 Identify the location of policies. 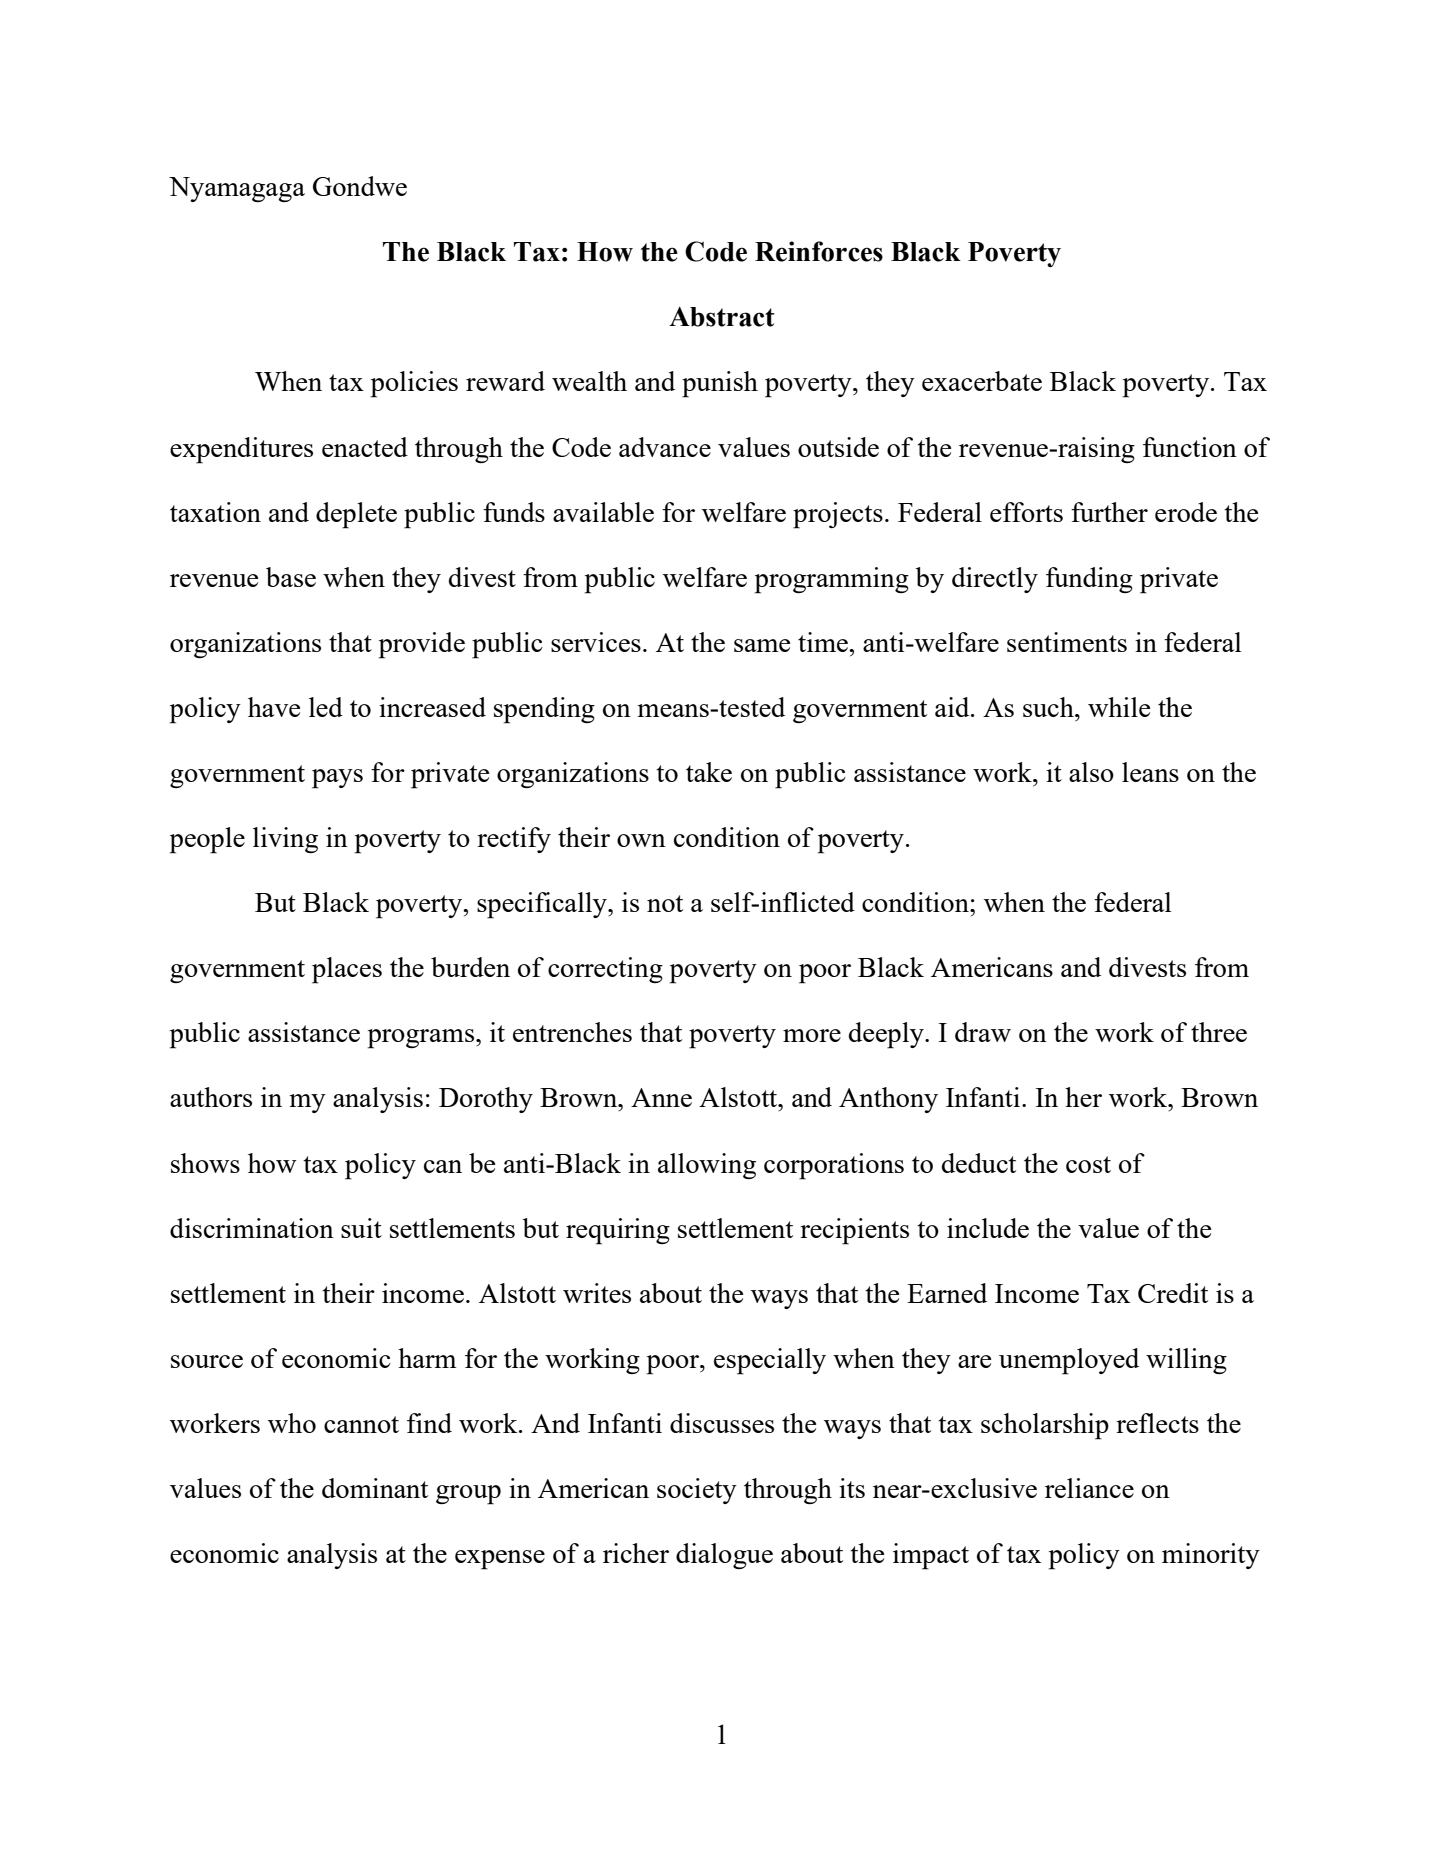
(414, 384).
